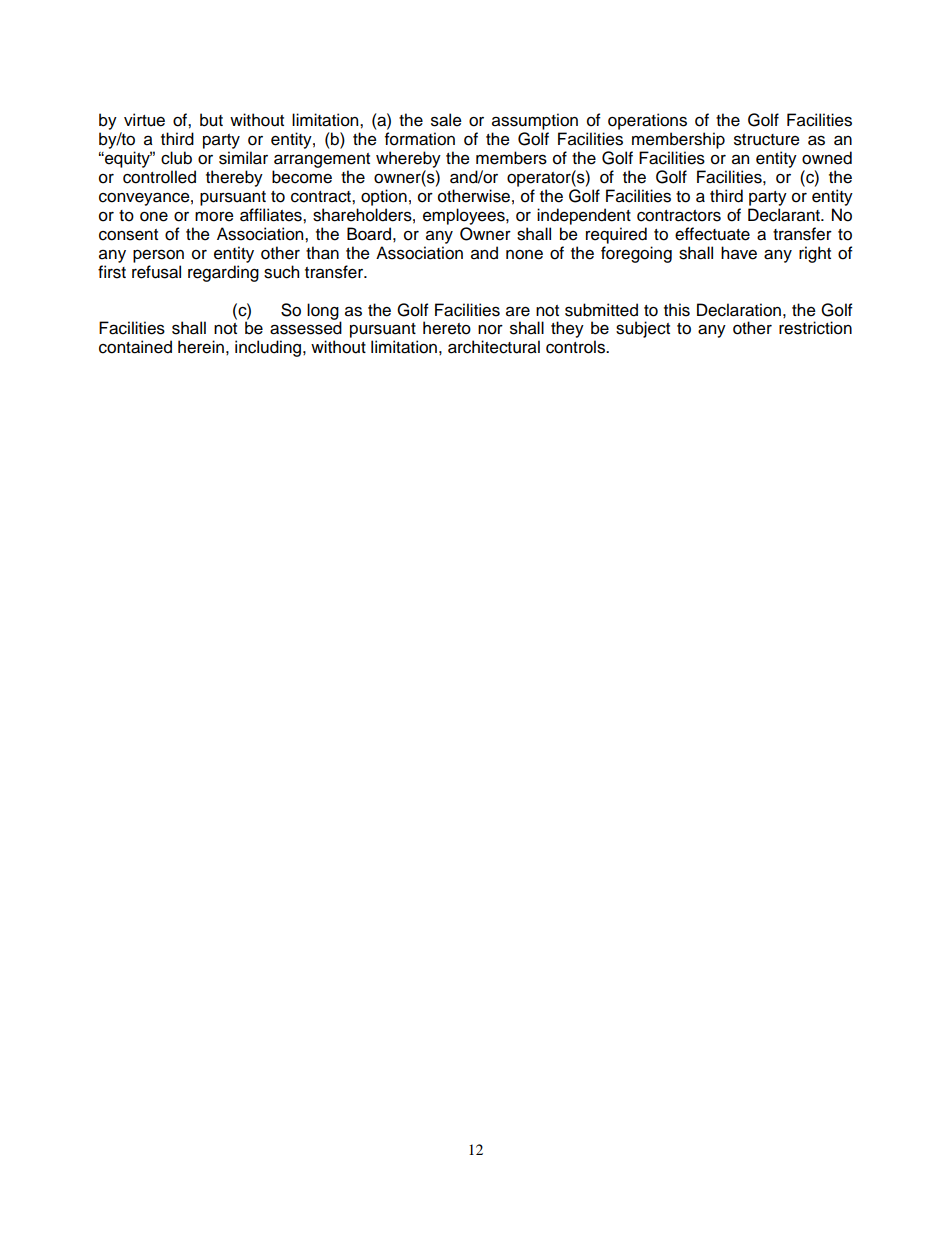 Image resolution: width=952 pixels, height=1233 pixels. What do you see at coordinates (201, 347) in the screenshot?
I see `herein` at bounding box center [201, 347].
